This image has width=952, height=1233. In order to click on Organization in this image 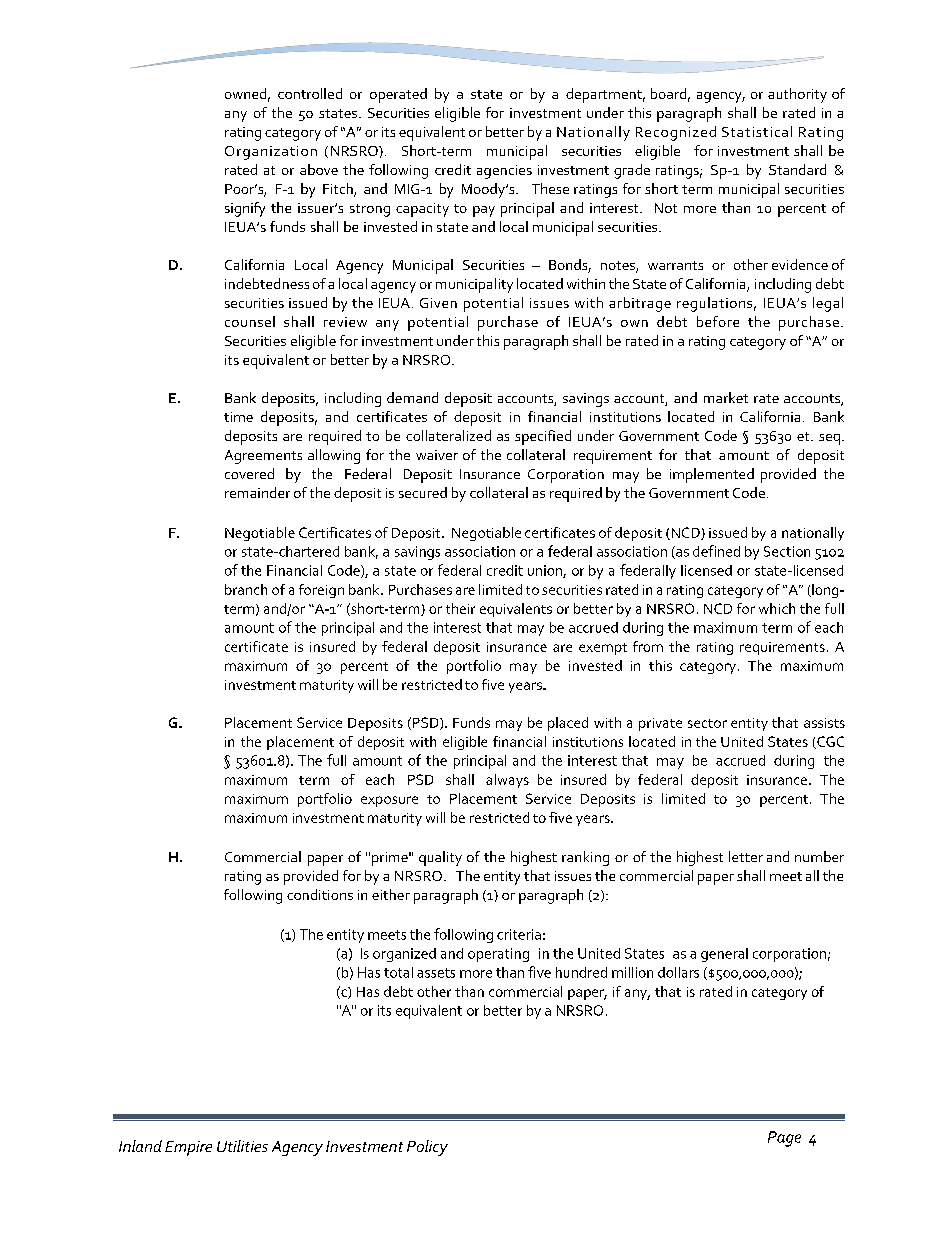, I will do `click(271, 153)`.
